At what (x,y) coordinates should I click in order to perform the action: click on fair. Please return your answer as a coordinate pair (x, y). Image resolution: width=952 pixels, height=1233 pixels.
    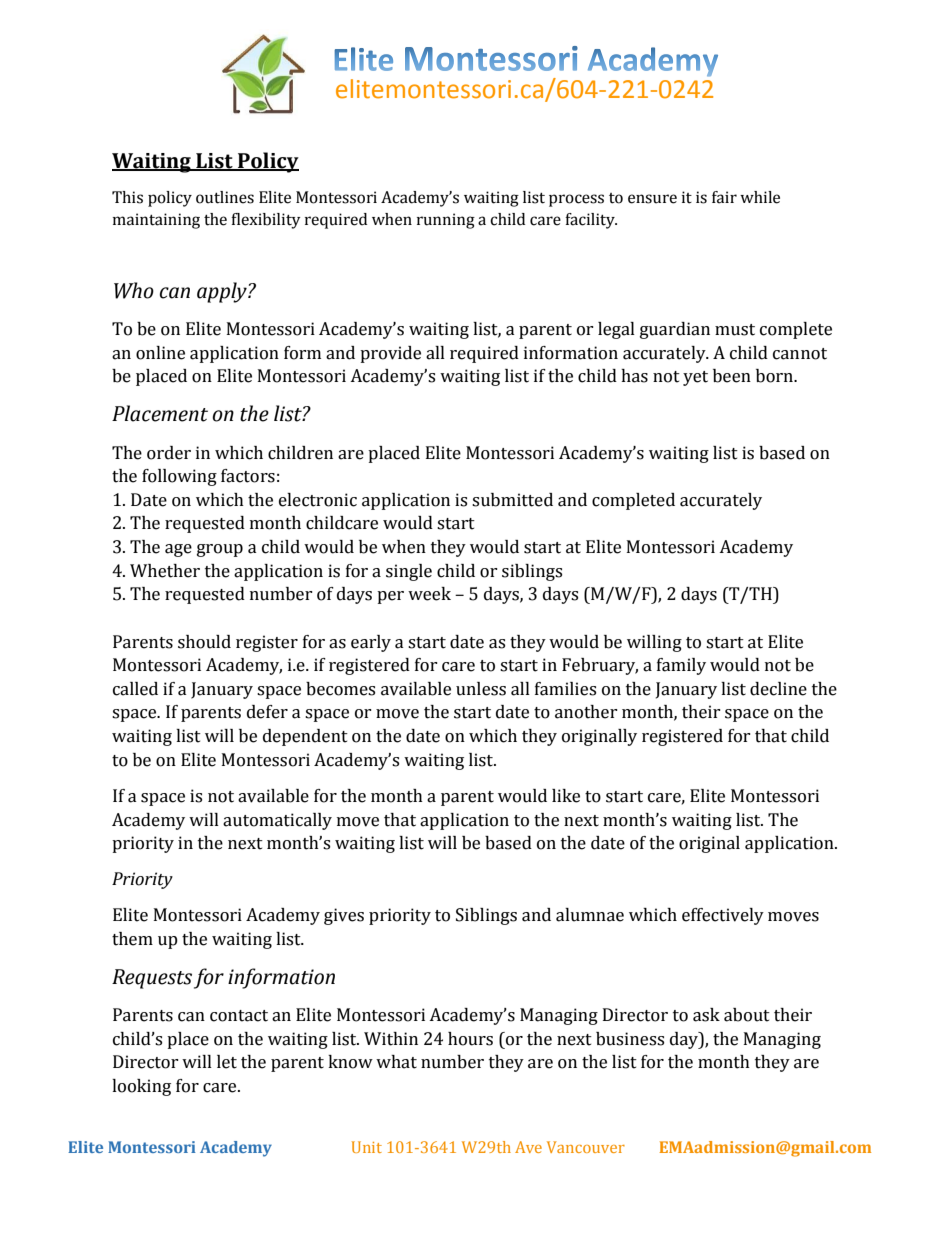
    Looking at the image, I should click on (724, 197).
